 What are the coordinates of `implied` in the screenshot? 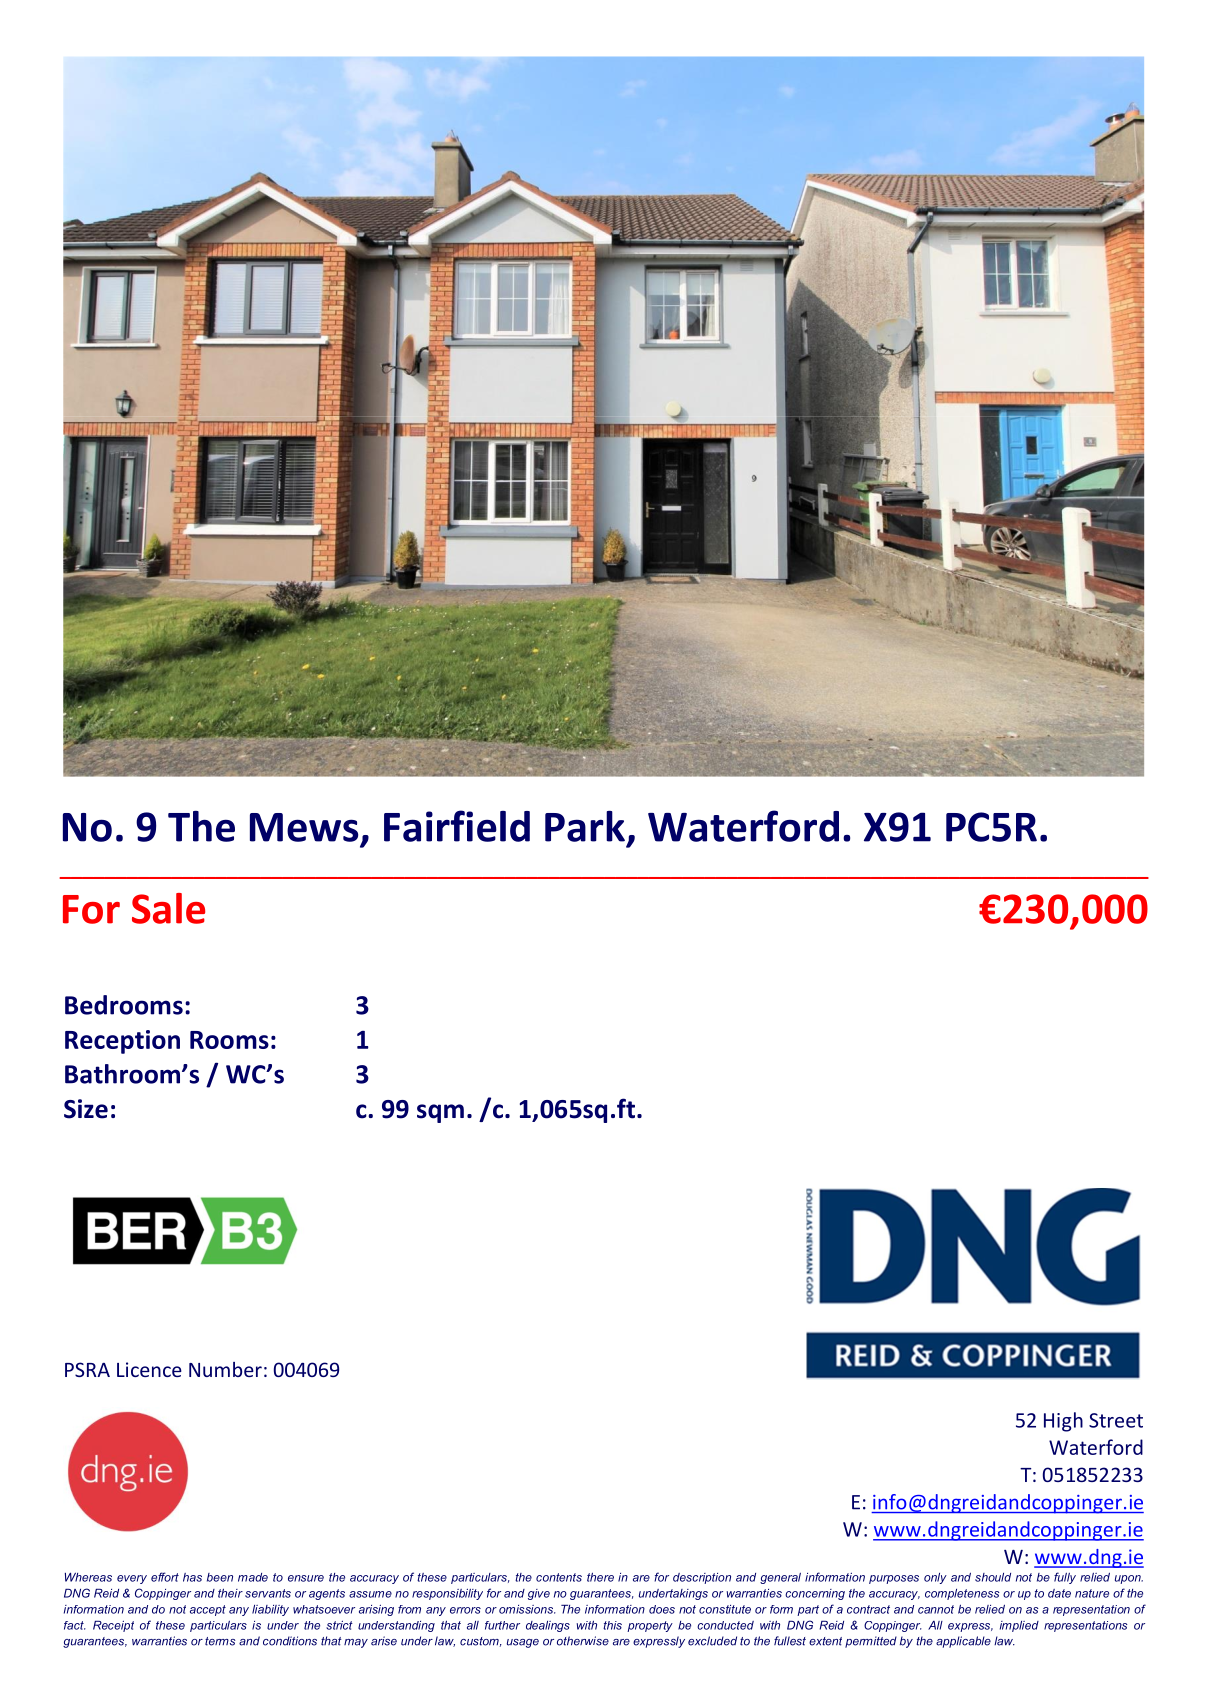 It's located at (1019, 1626).
